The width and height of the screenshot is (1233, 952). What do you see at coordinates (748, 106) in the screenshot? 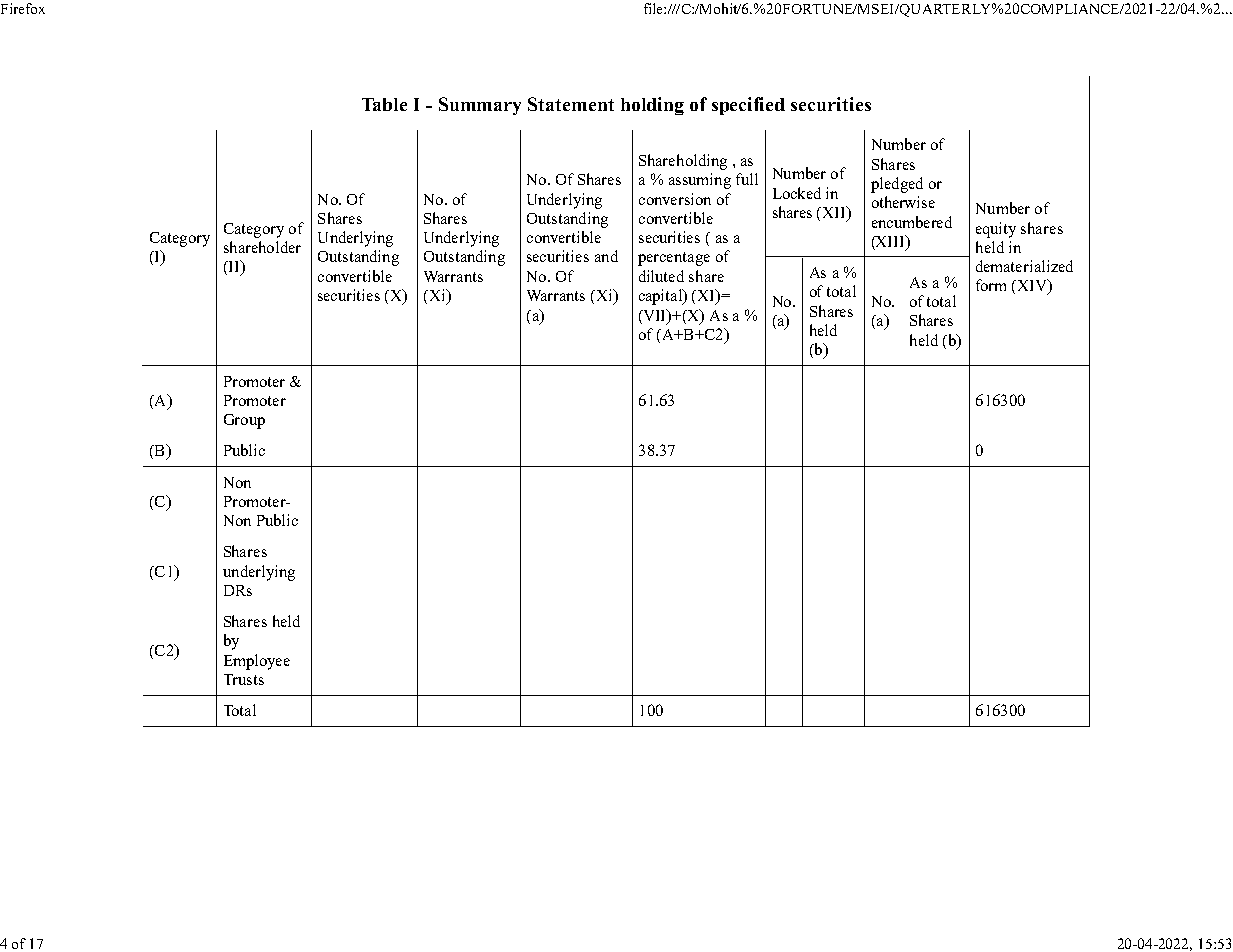
I see `specified` at bounding box center [748, 106].
